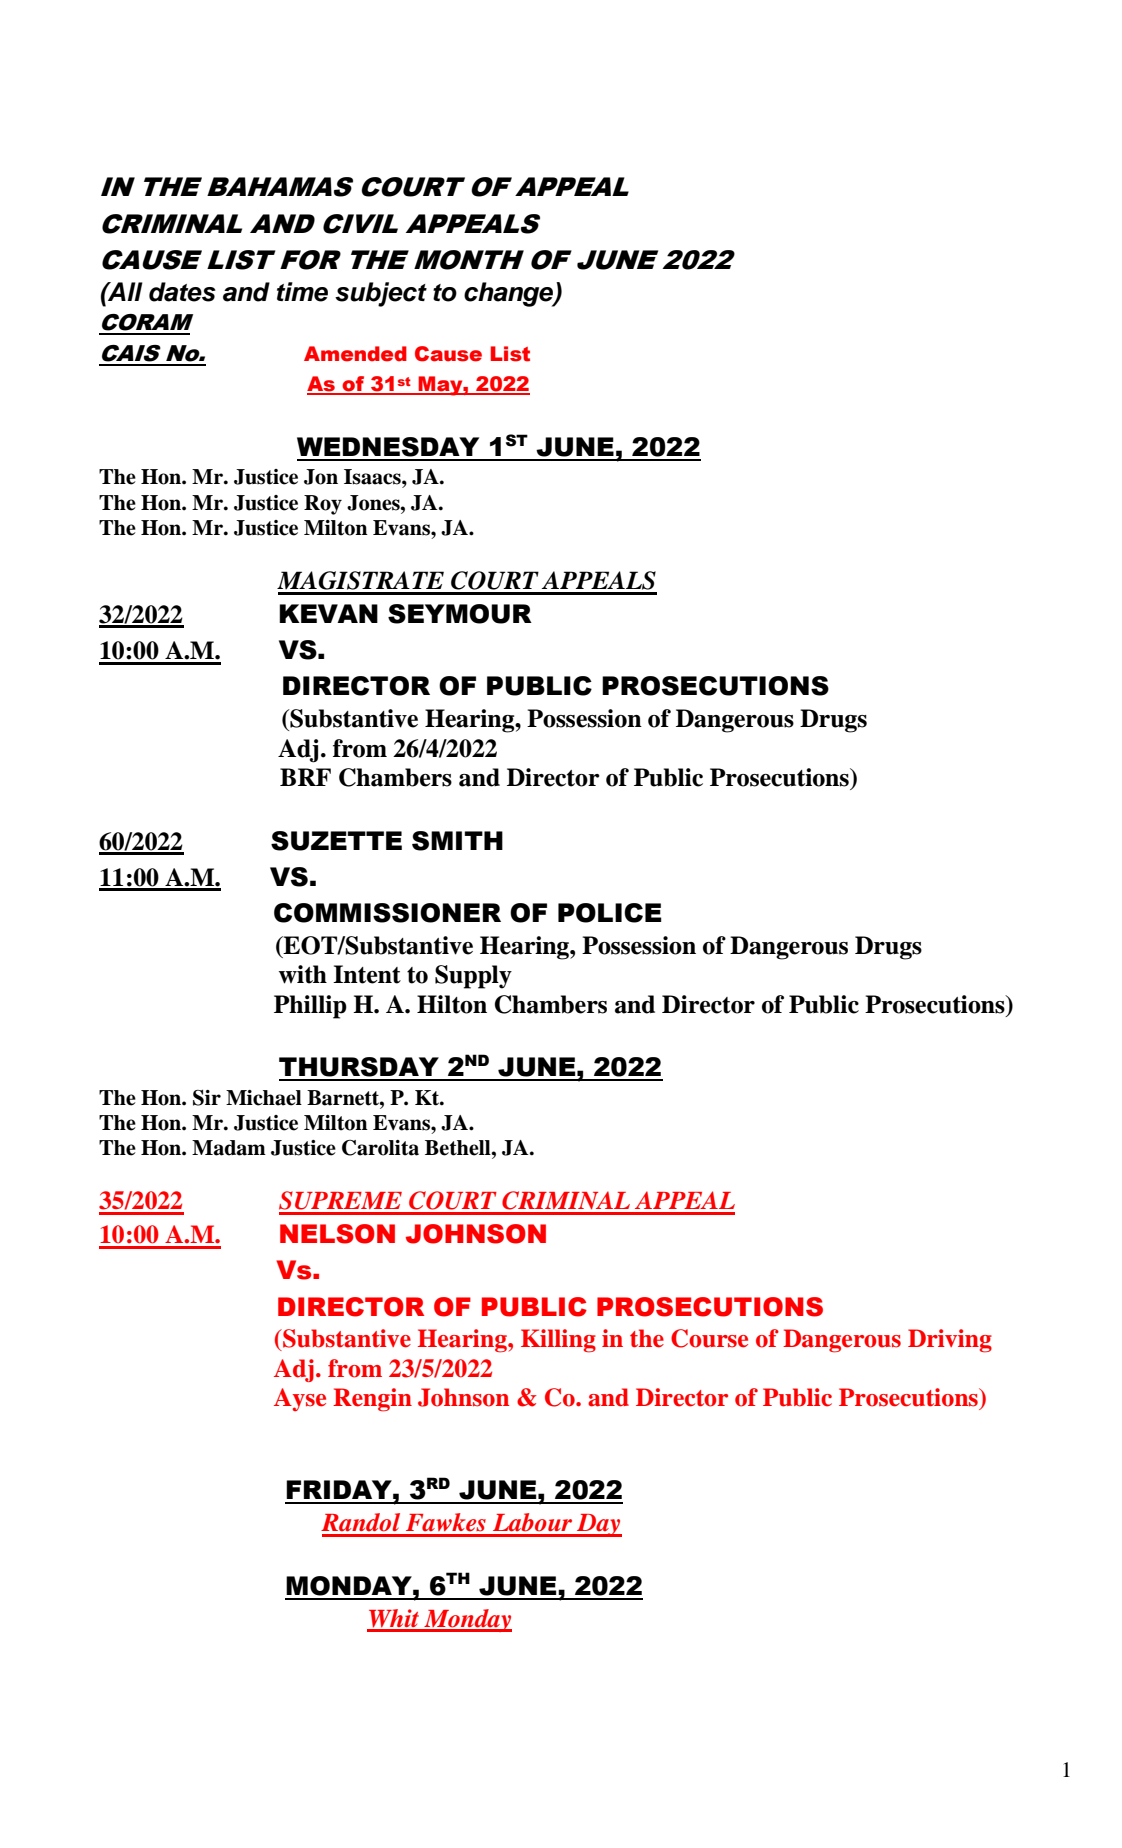 Image resolution: width=1122 pixels, height=1848 pixels. I want to click on subject, so click(381, 294).
